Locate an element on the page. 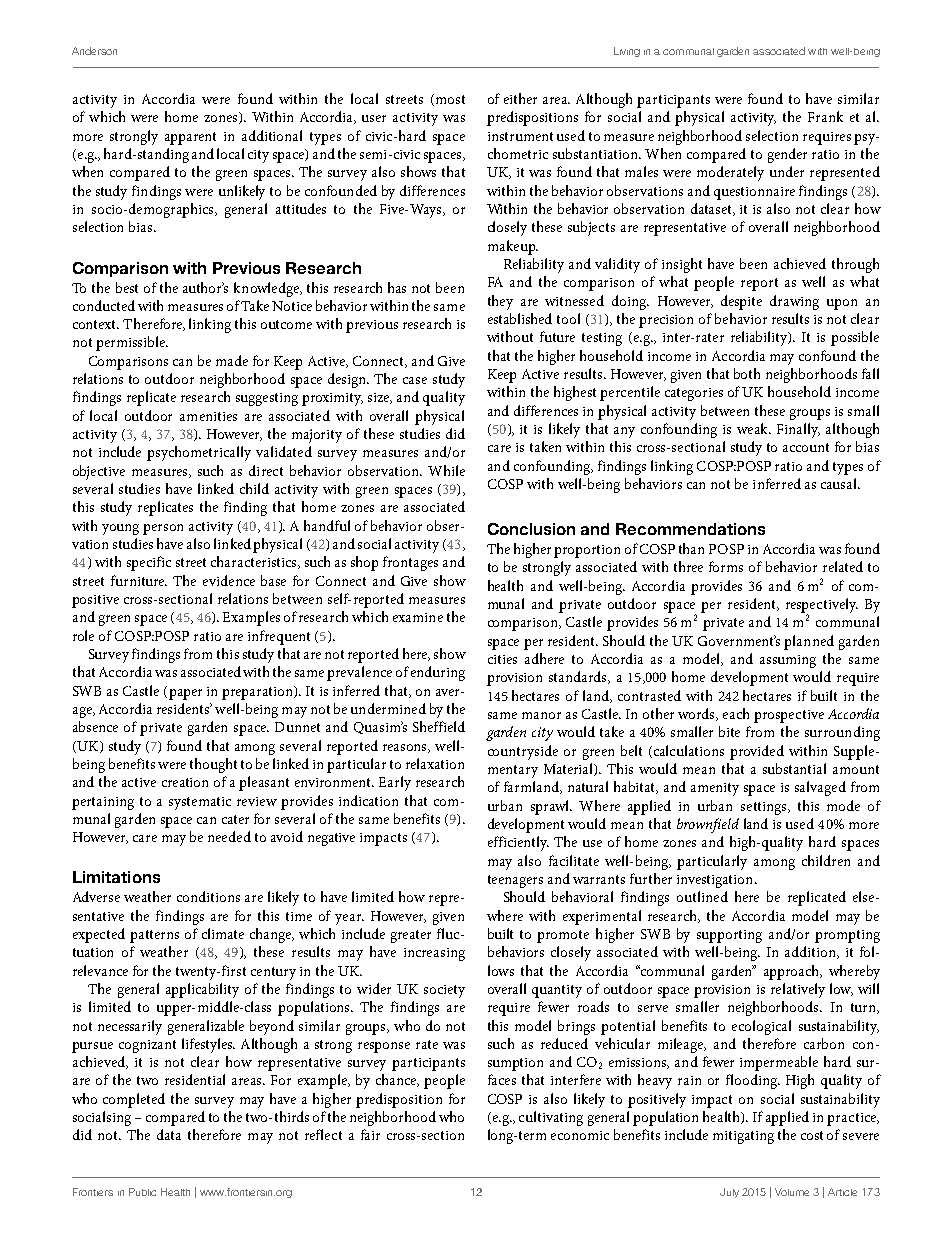  apparent is located at coordinates (190, 138).
